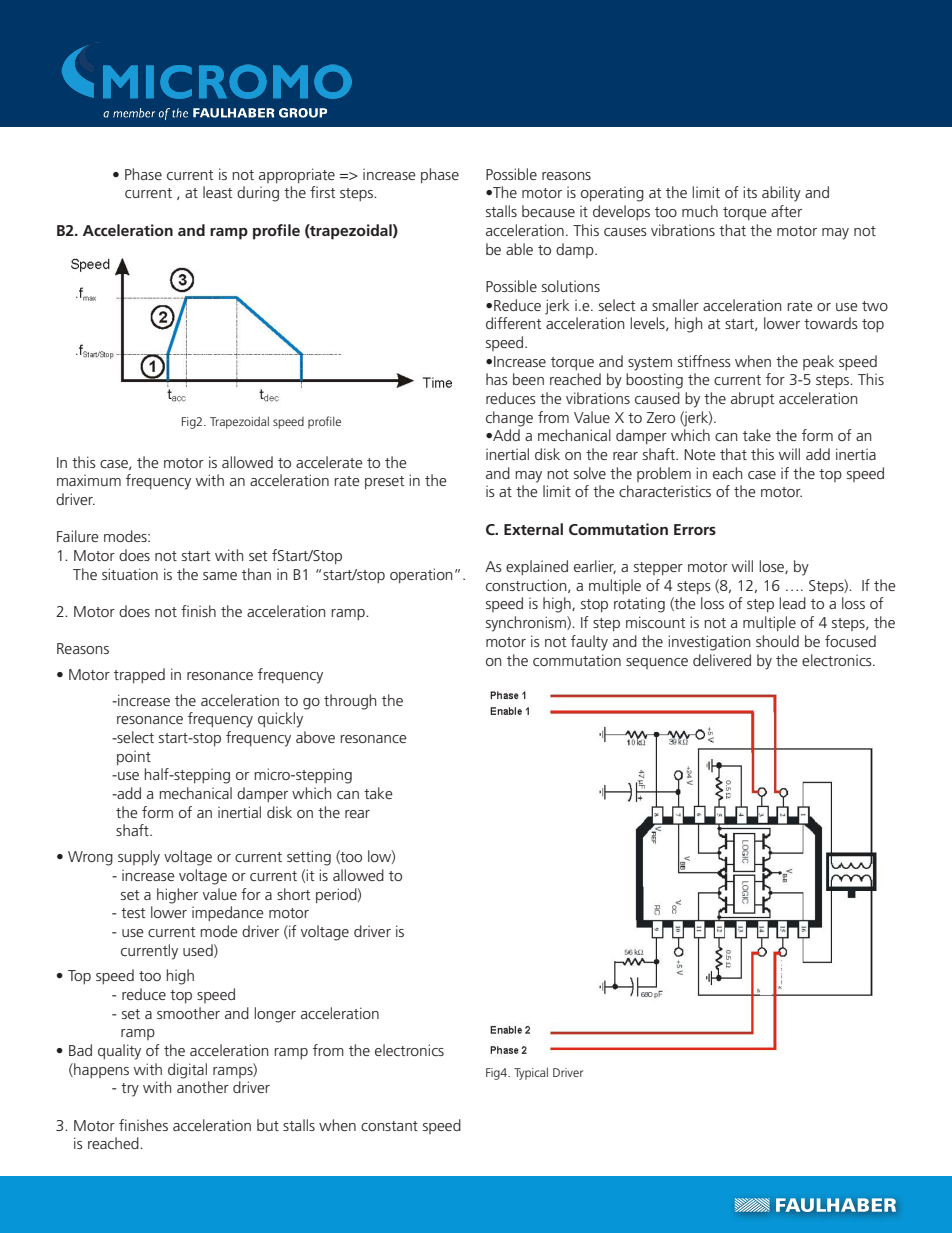  I want to click on above, so click(315, 737).
